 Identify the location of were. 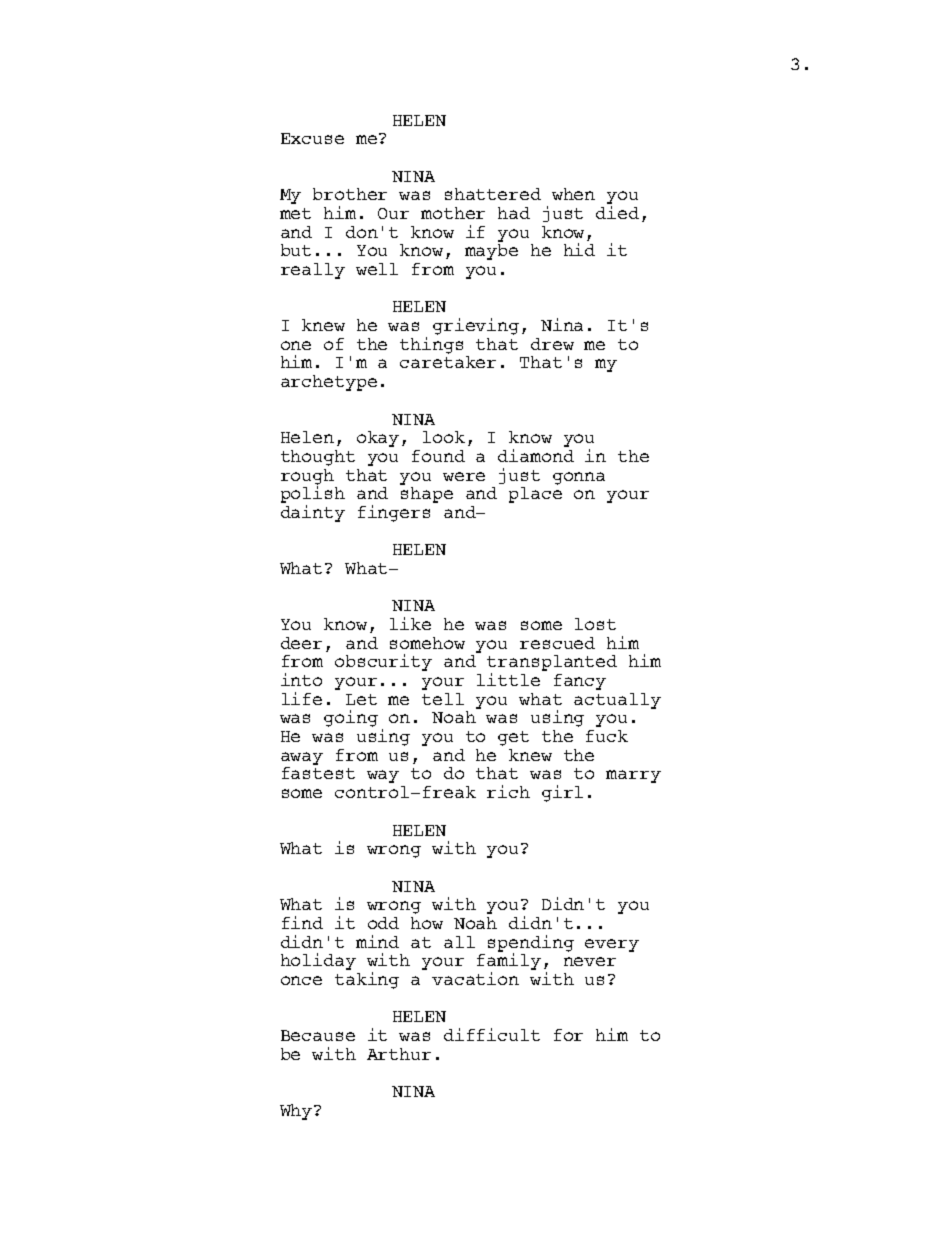
(464, 476).
